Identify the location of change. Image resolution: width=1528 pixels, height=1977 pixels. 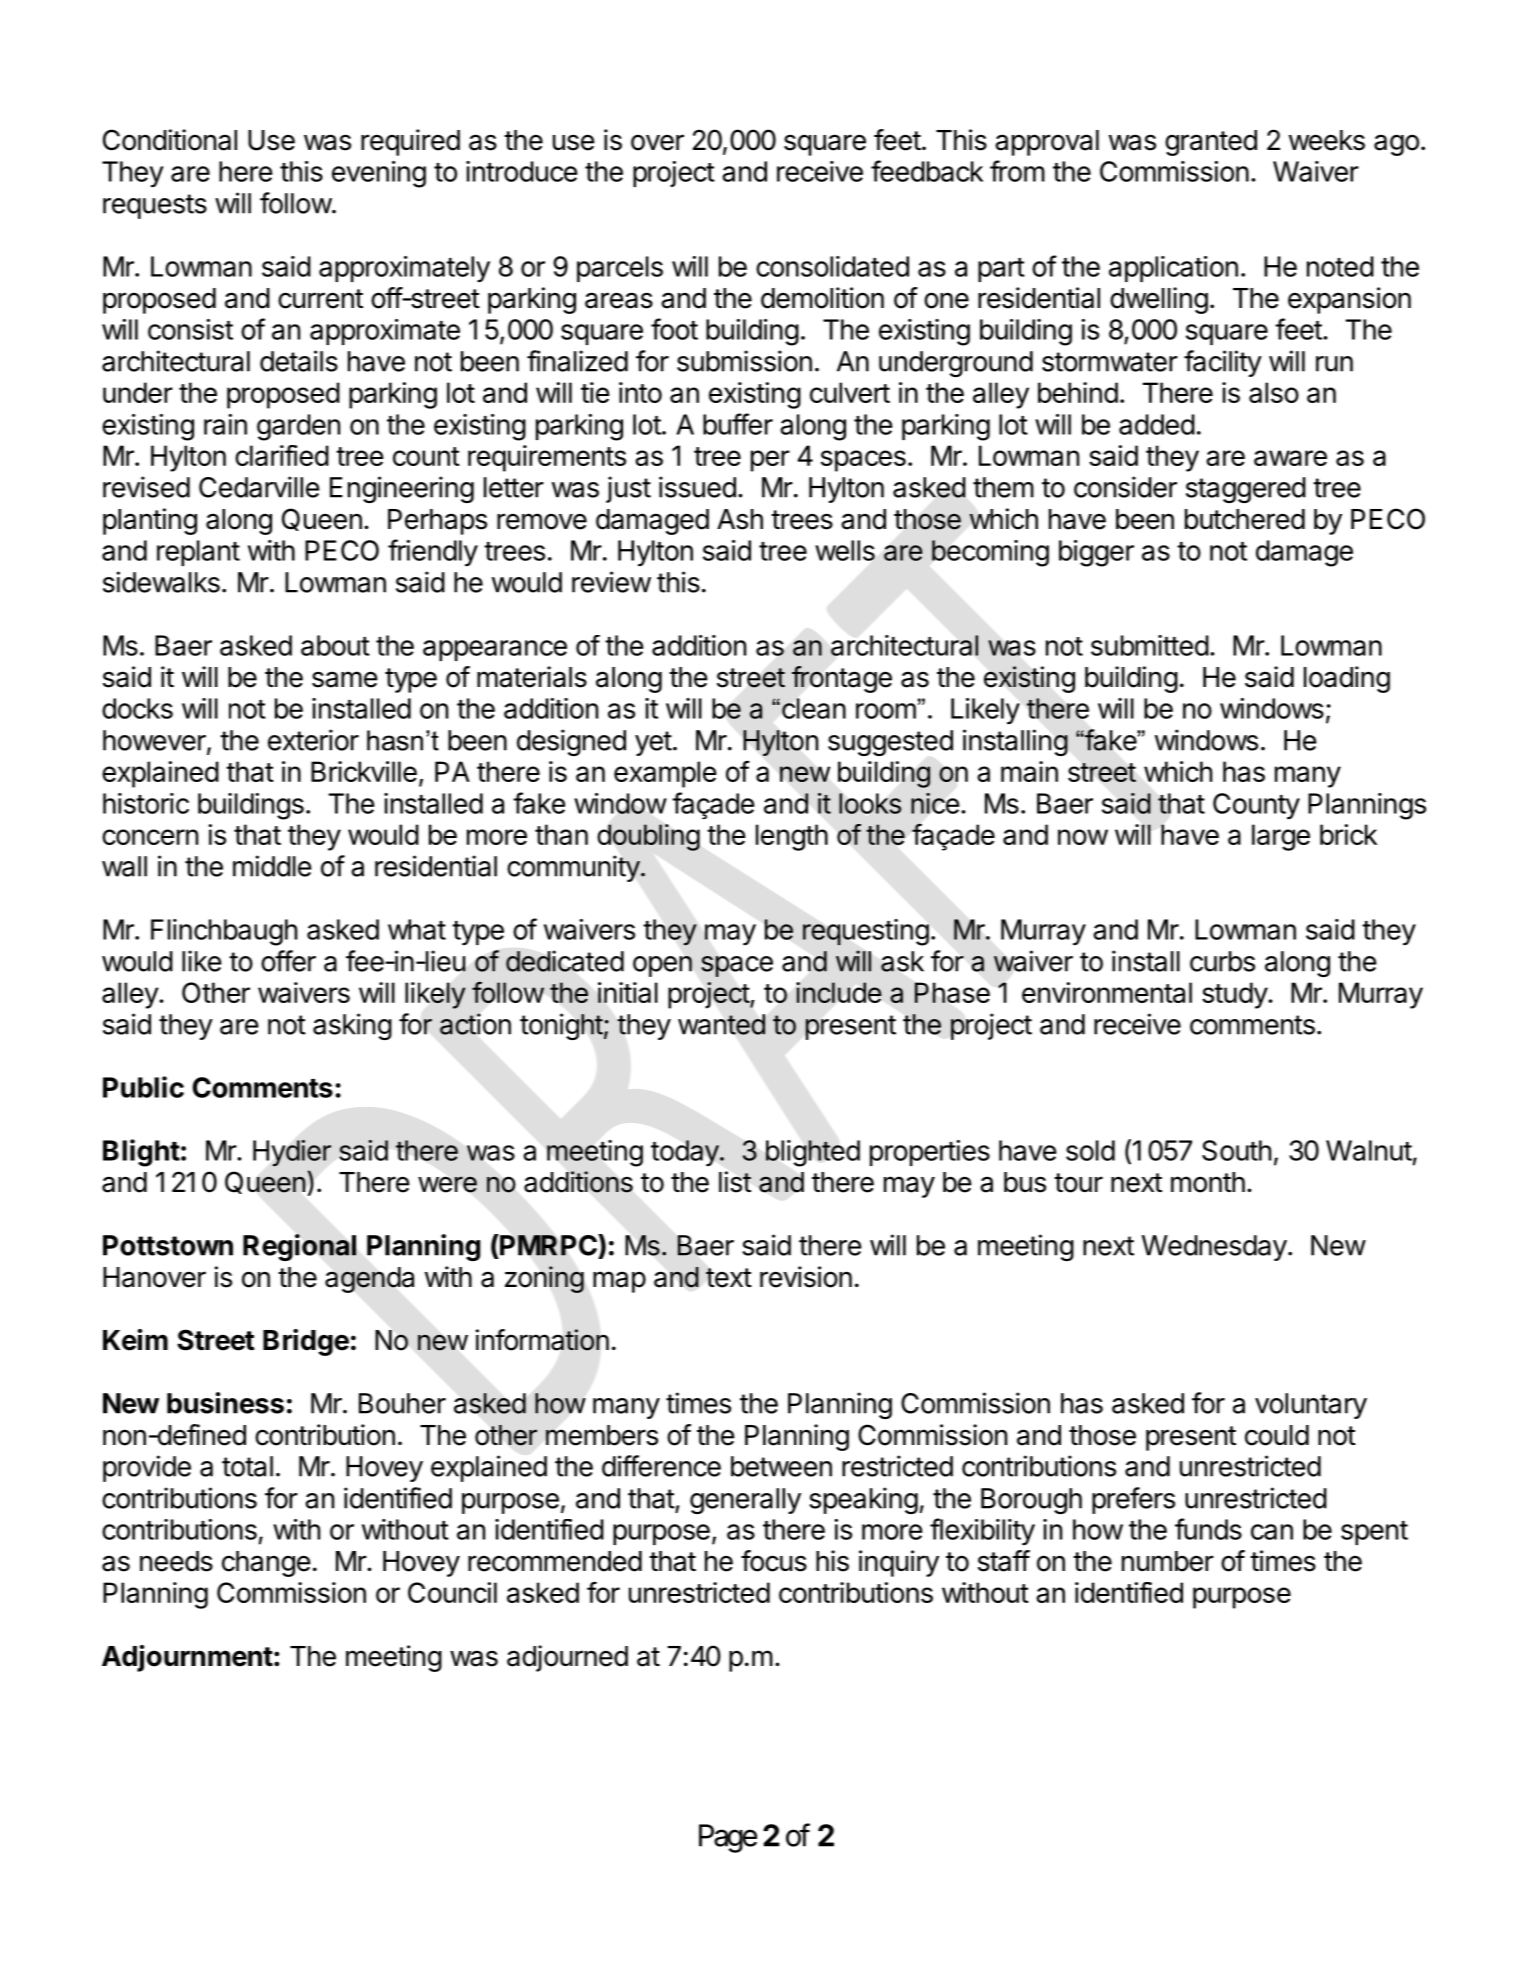
(266, 1564).
